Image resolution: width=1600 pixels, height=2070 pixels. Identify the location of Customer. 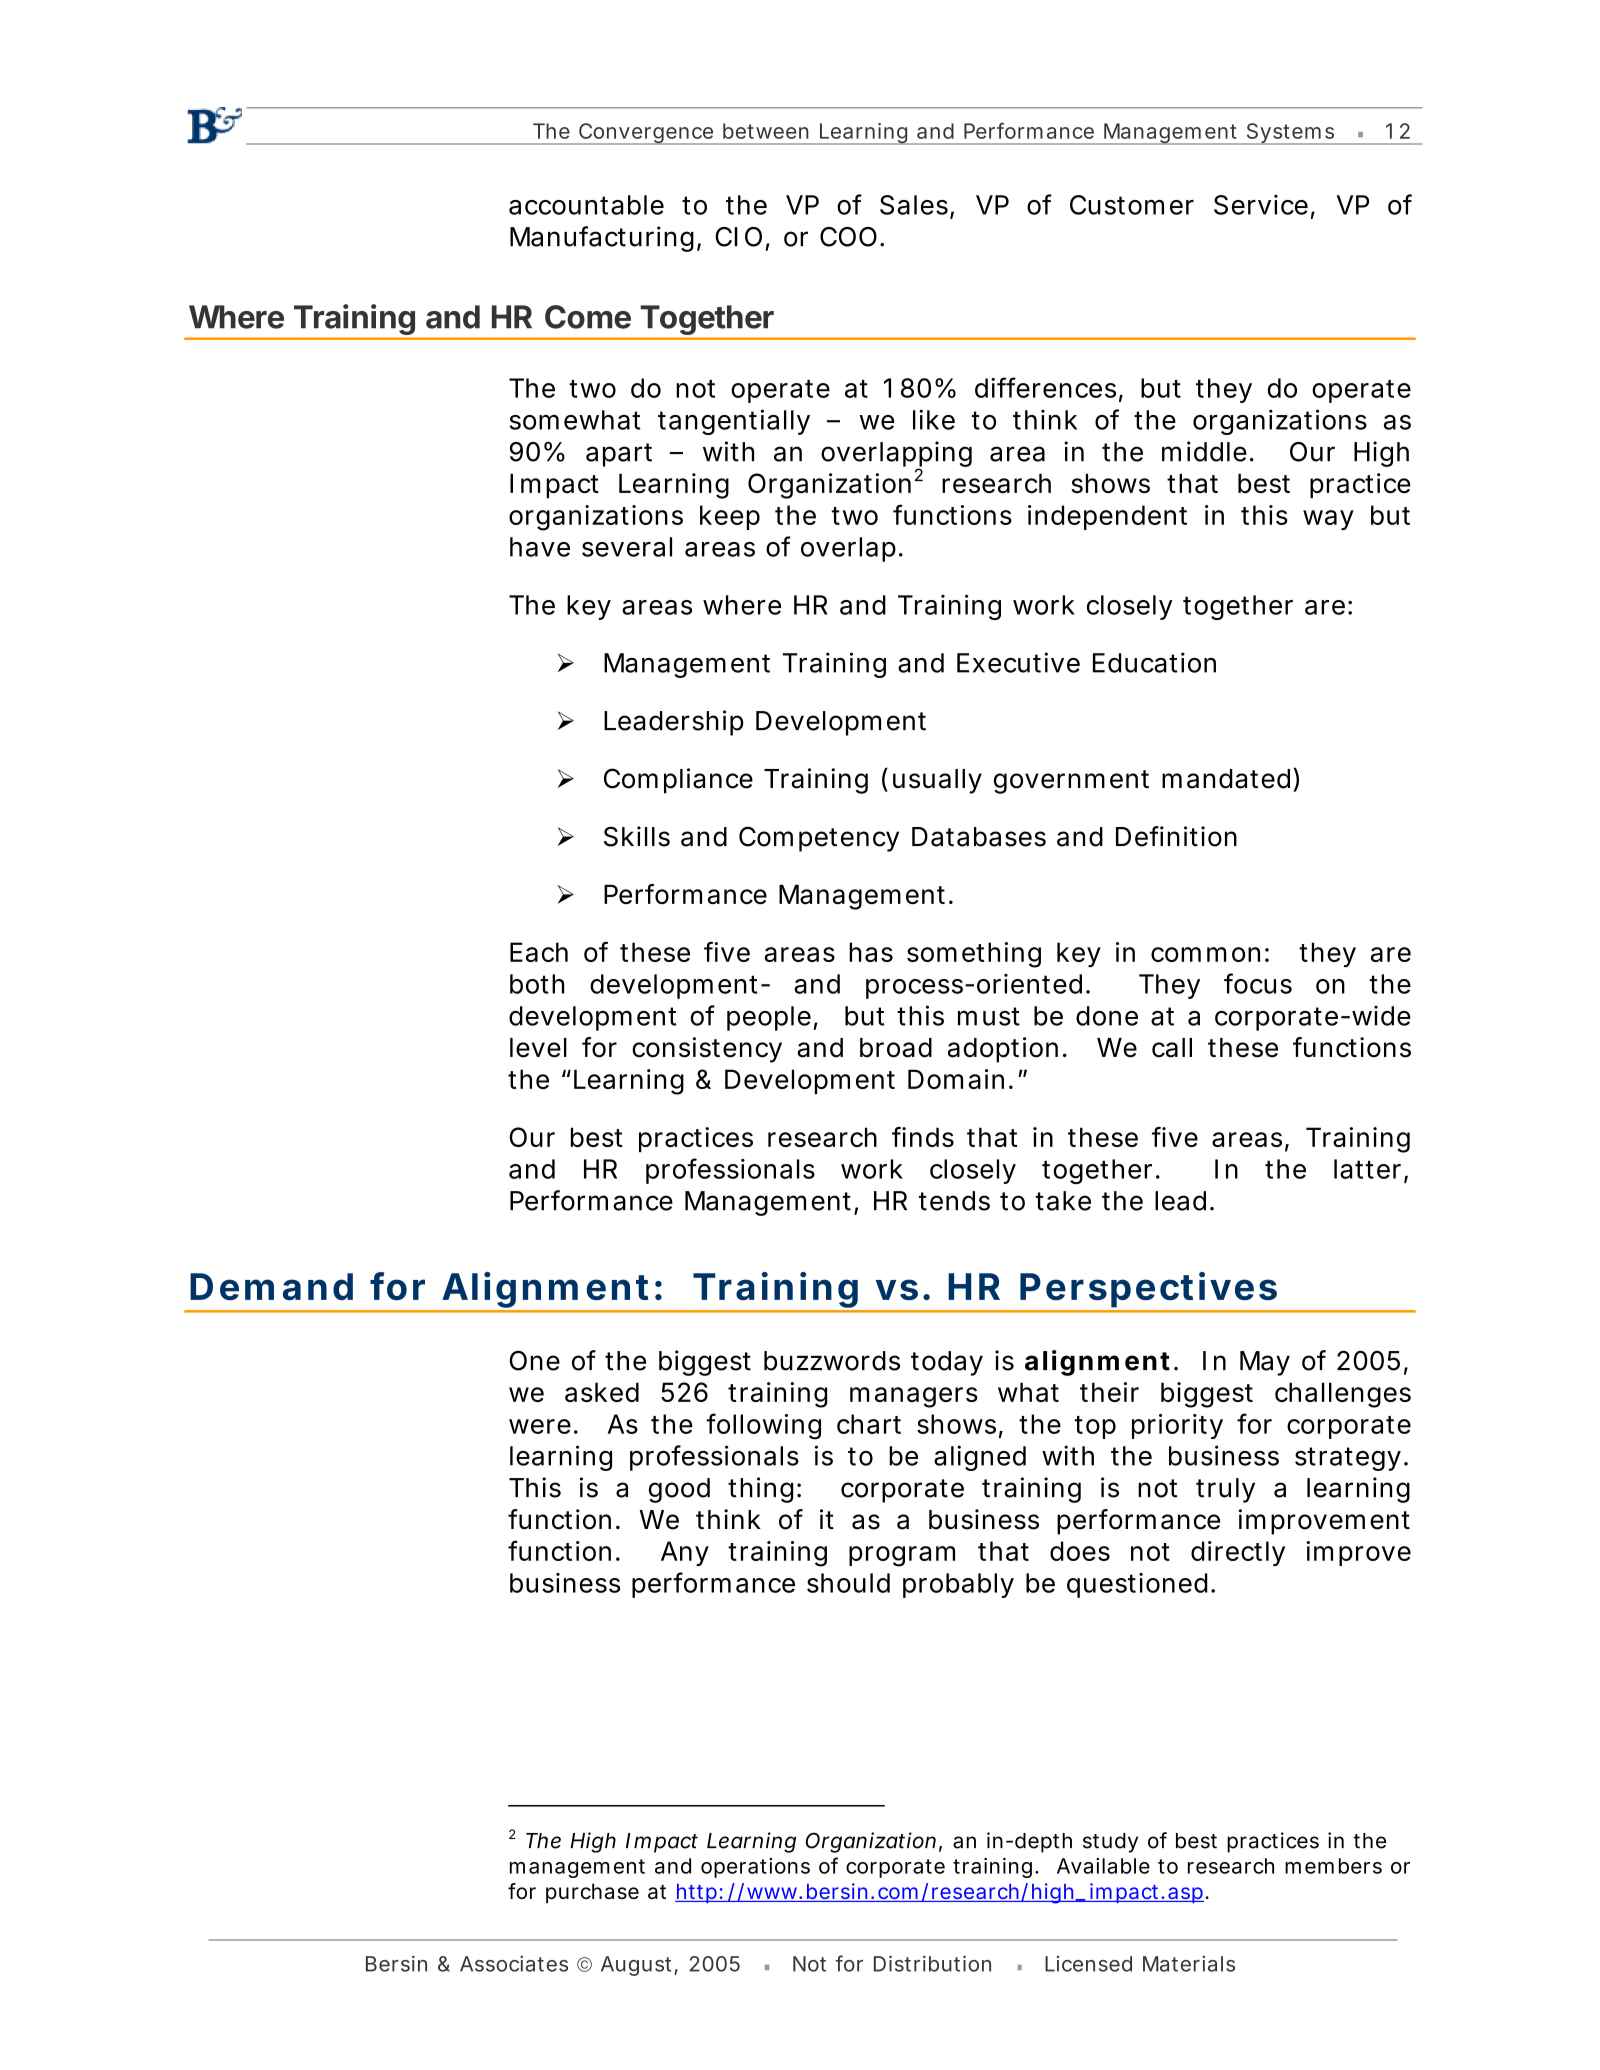
(1132, 205).
